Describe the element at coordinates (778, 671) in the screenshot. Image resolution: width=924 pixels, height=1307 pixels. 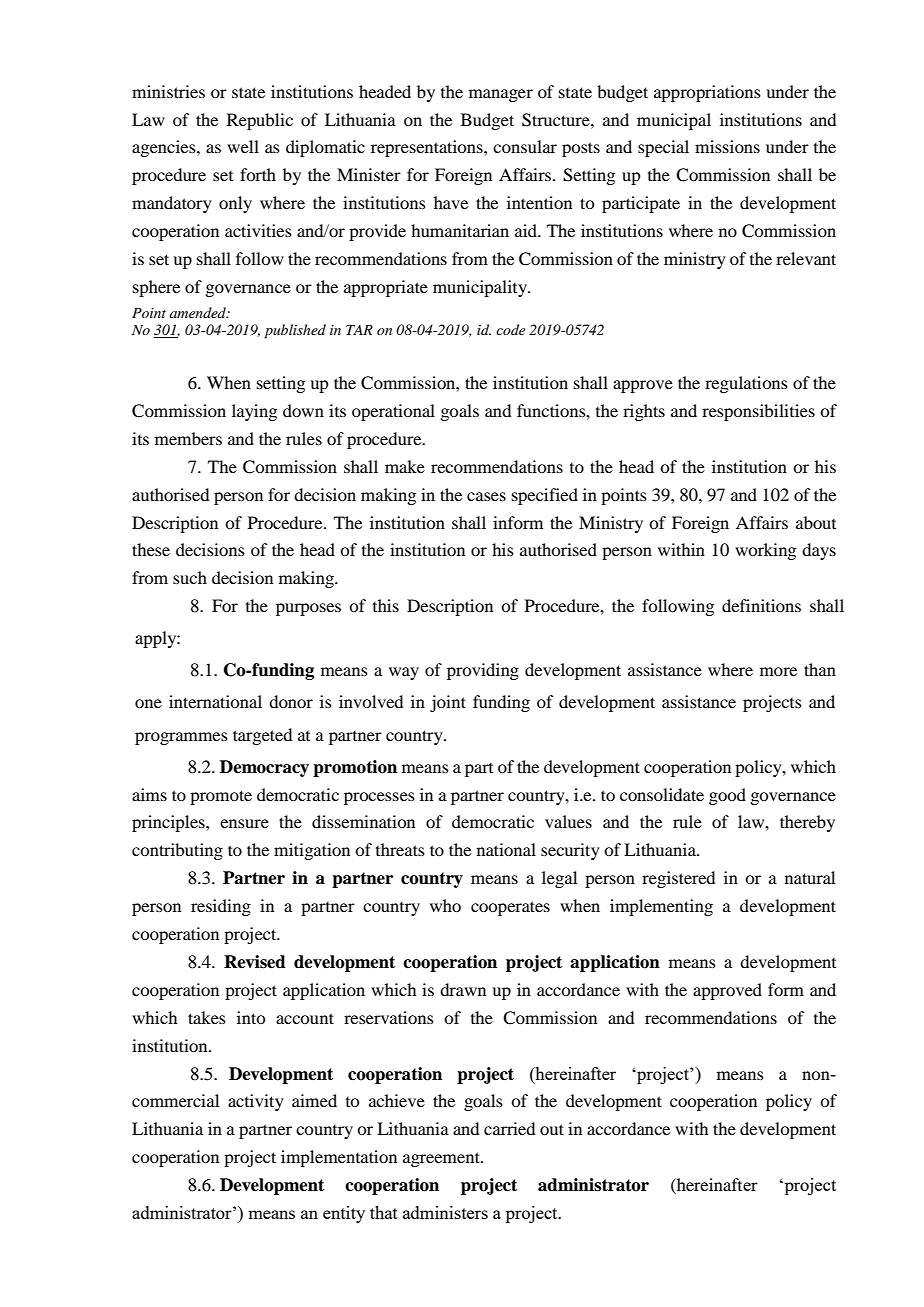
I see `more` at that location.
